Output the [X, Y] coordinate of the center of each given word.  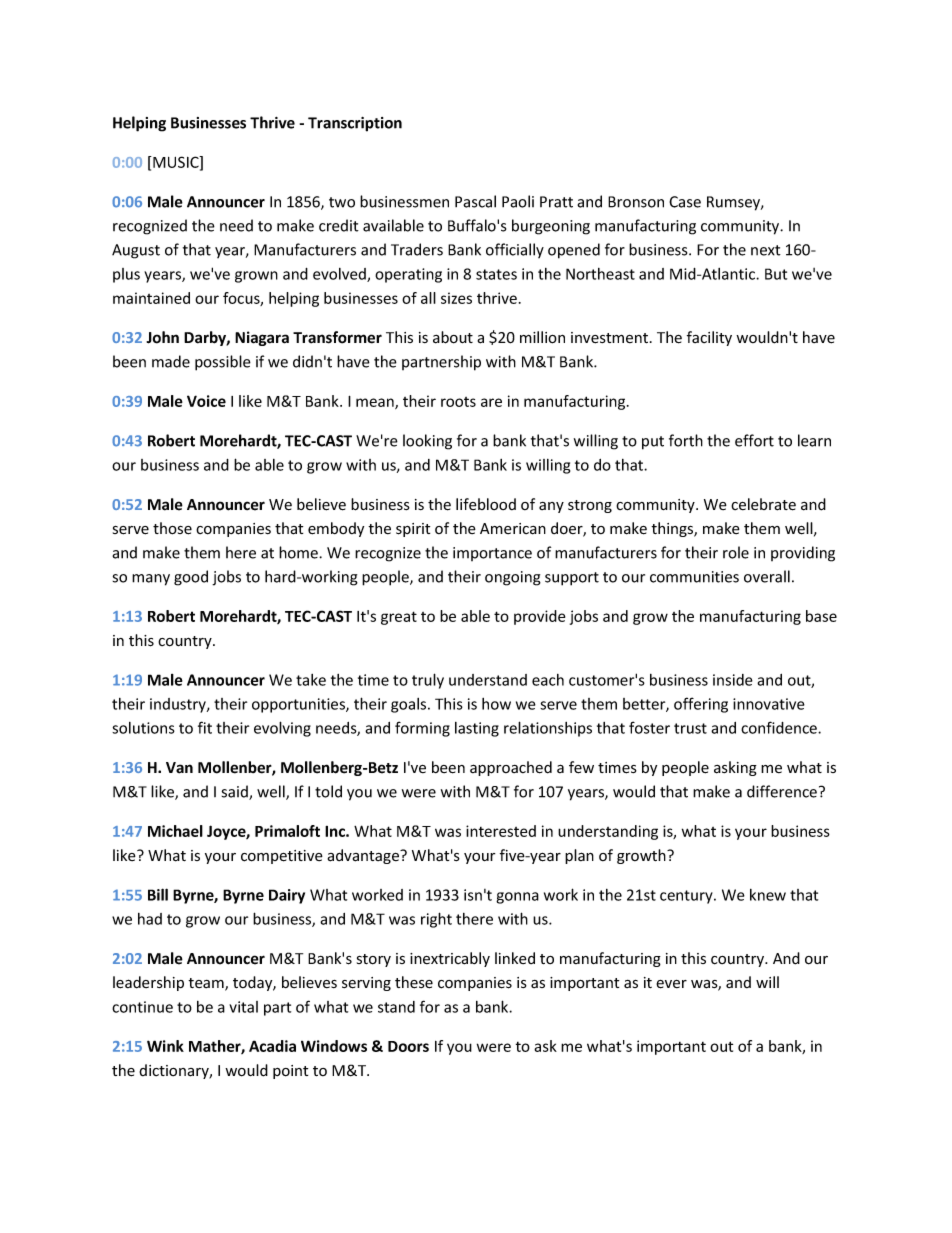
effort [754, 440]
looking [427, 442]
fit [205, 727]
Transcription [355, 124]
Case [685, 202]
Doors [408, 1046]
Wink [165, 1046]
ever [671, 984]
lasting [477, 729]
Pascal [475, 201]
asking [735, 768]
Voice [206, 401]
